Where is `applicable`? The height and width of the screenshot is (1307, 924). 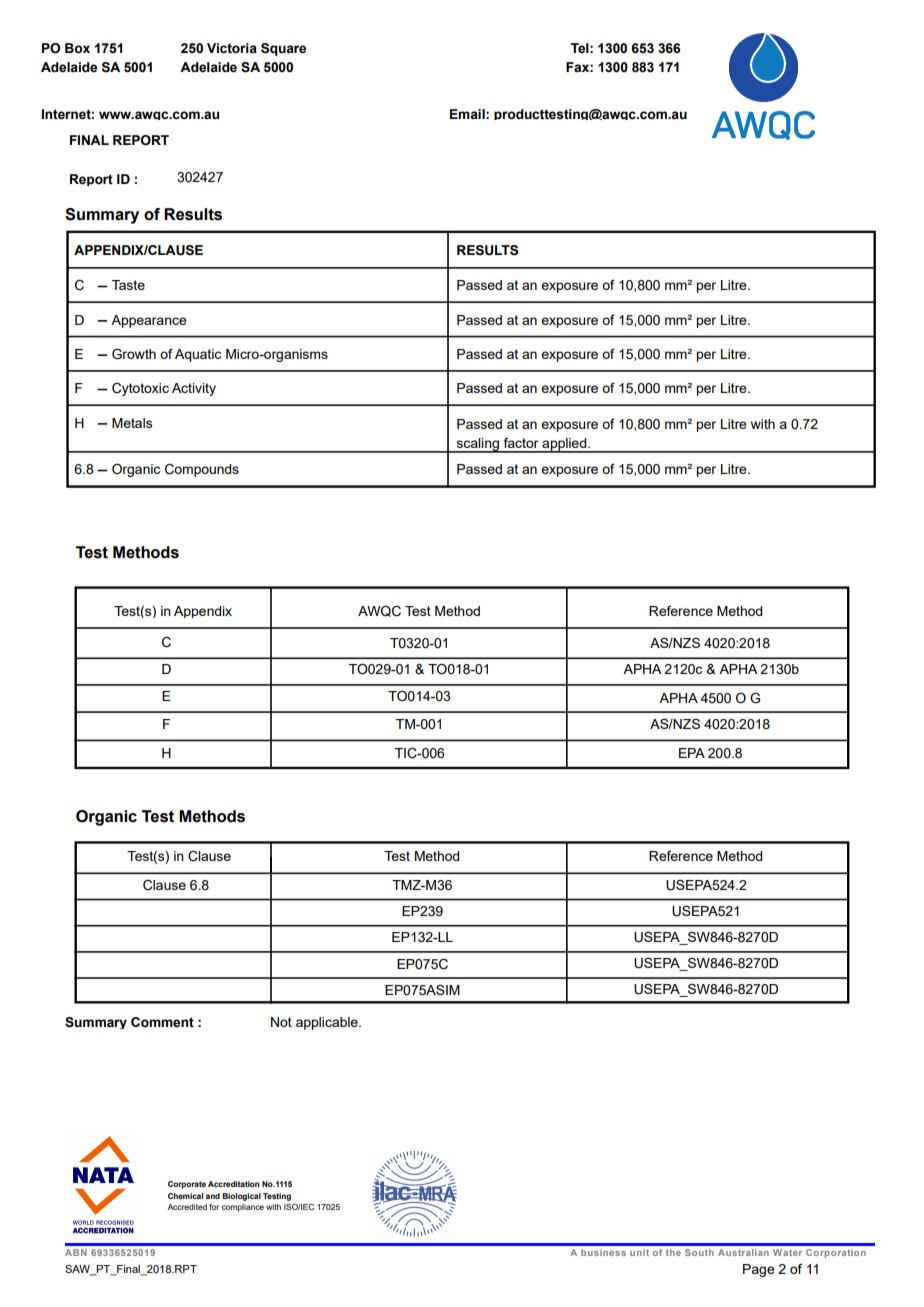 applicable is located at coordinates (328, 1023).
